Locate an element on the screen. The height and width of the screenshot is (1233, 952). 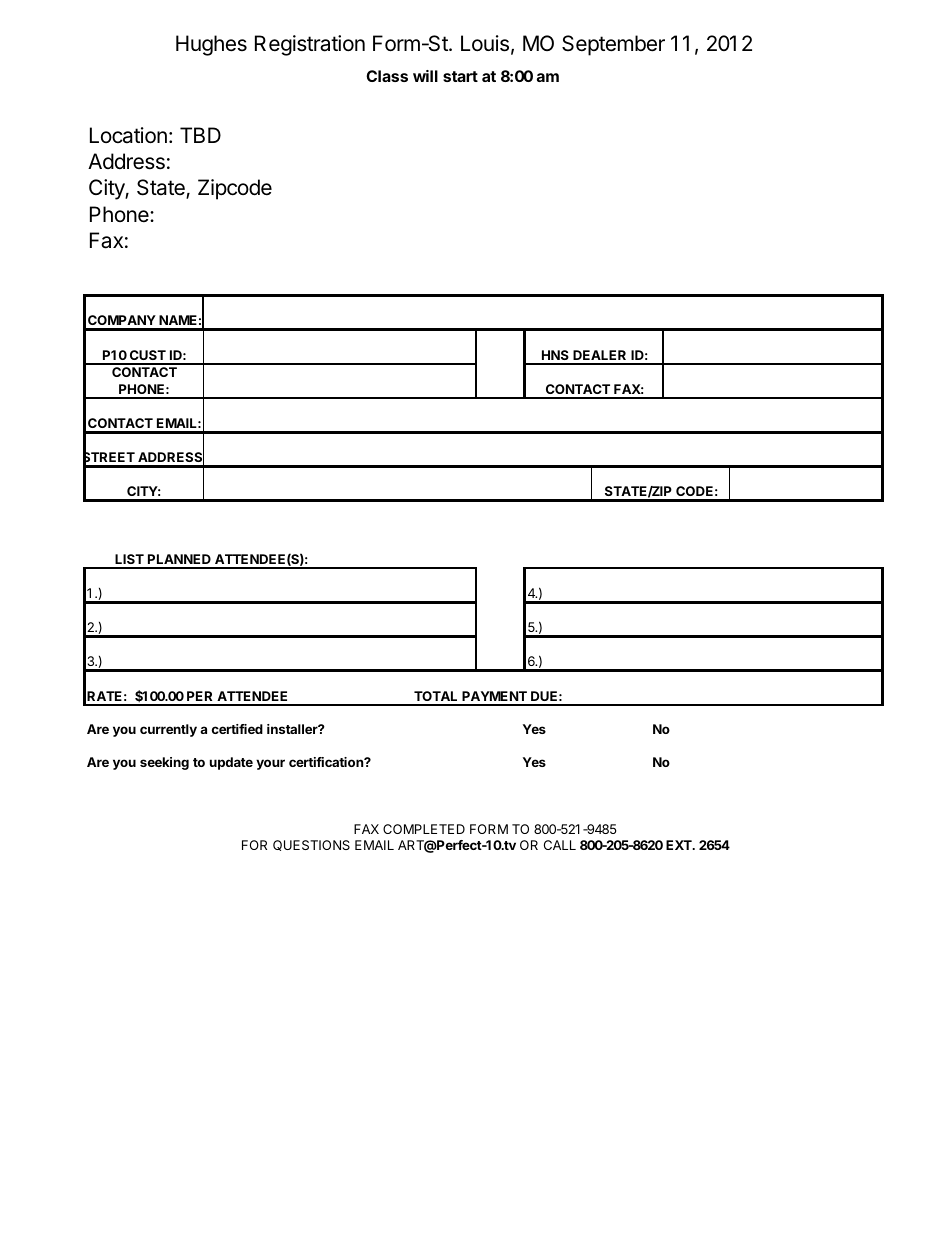
September is located at coordinates (613, 45).
